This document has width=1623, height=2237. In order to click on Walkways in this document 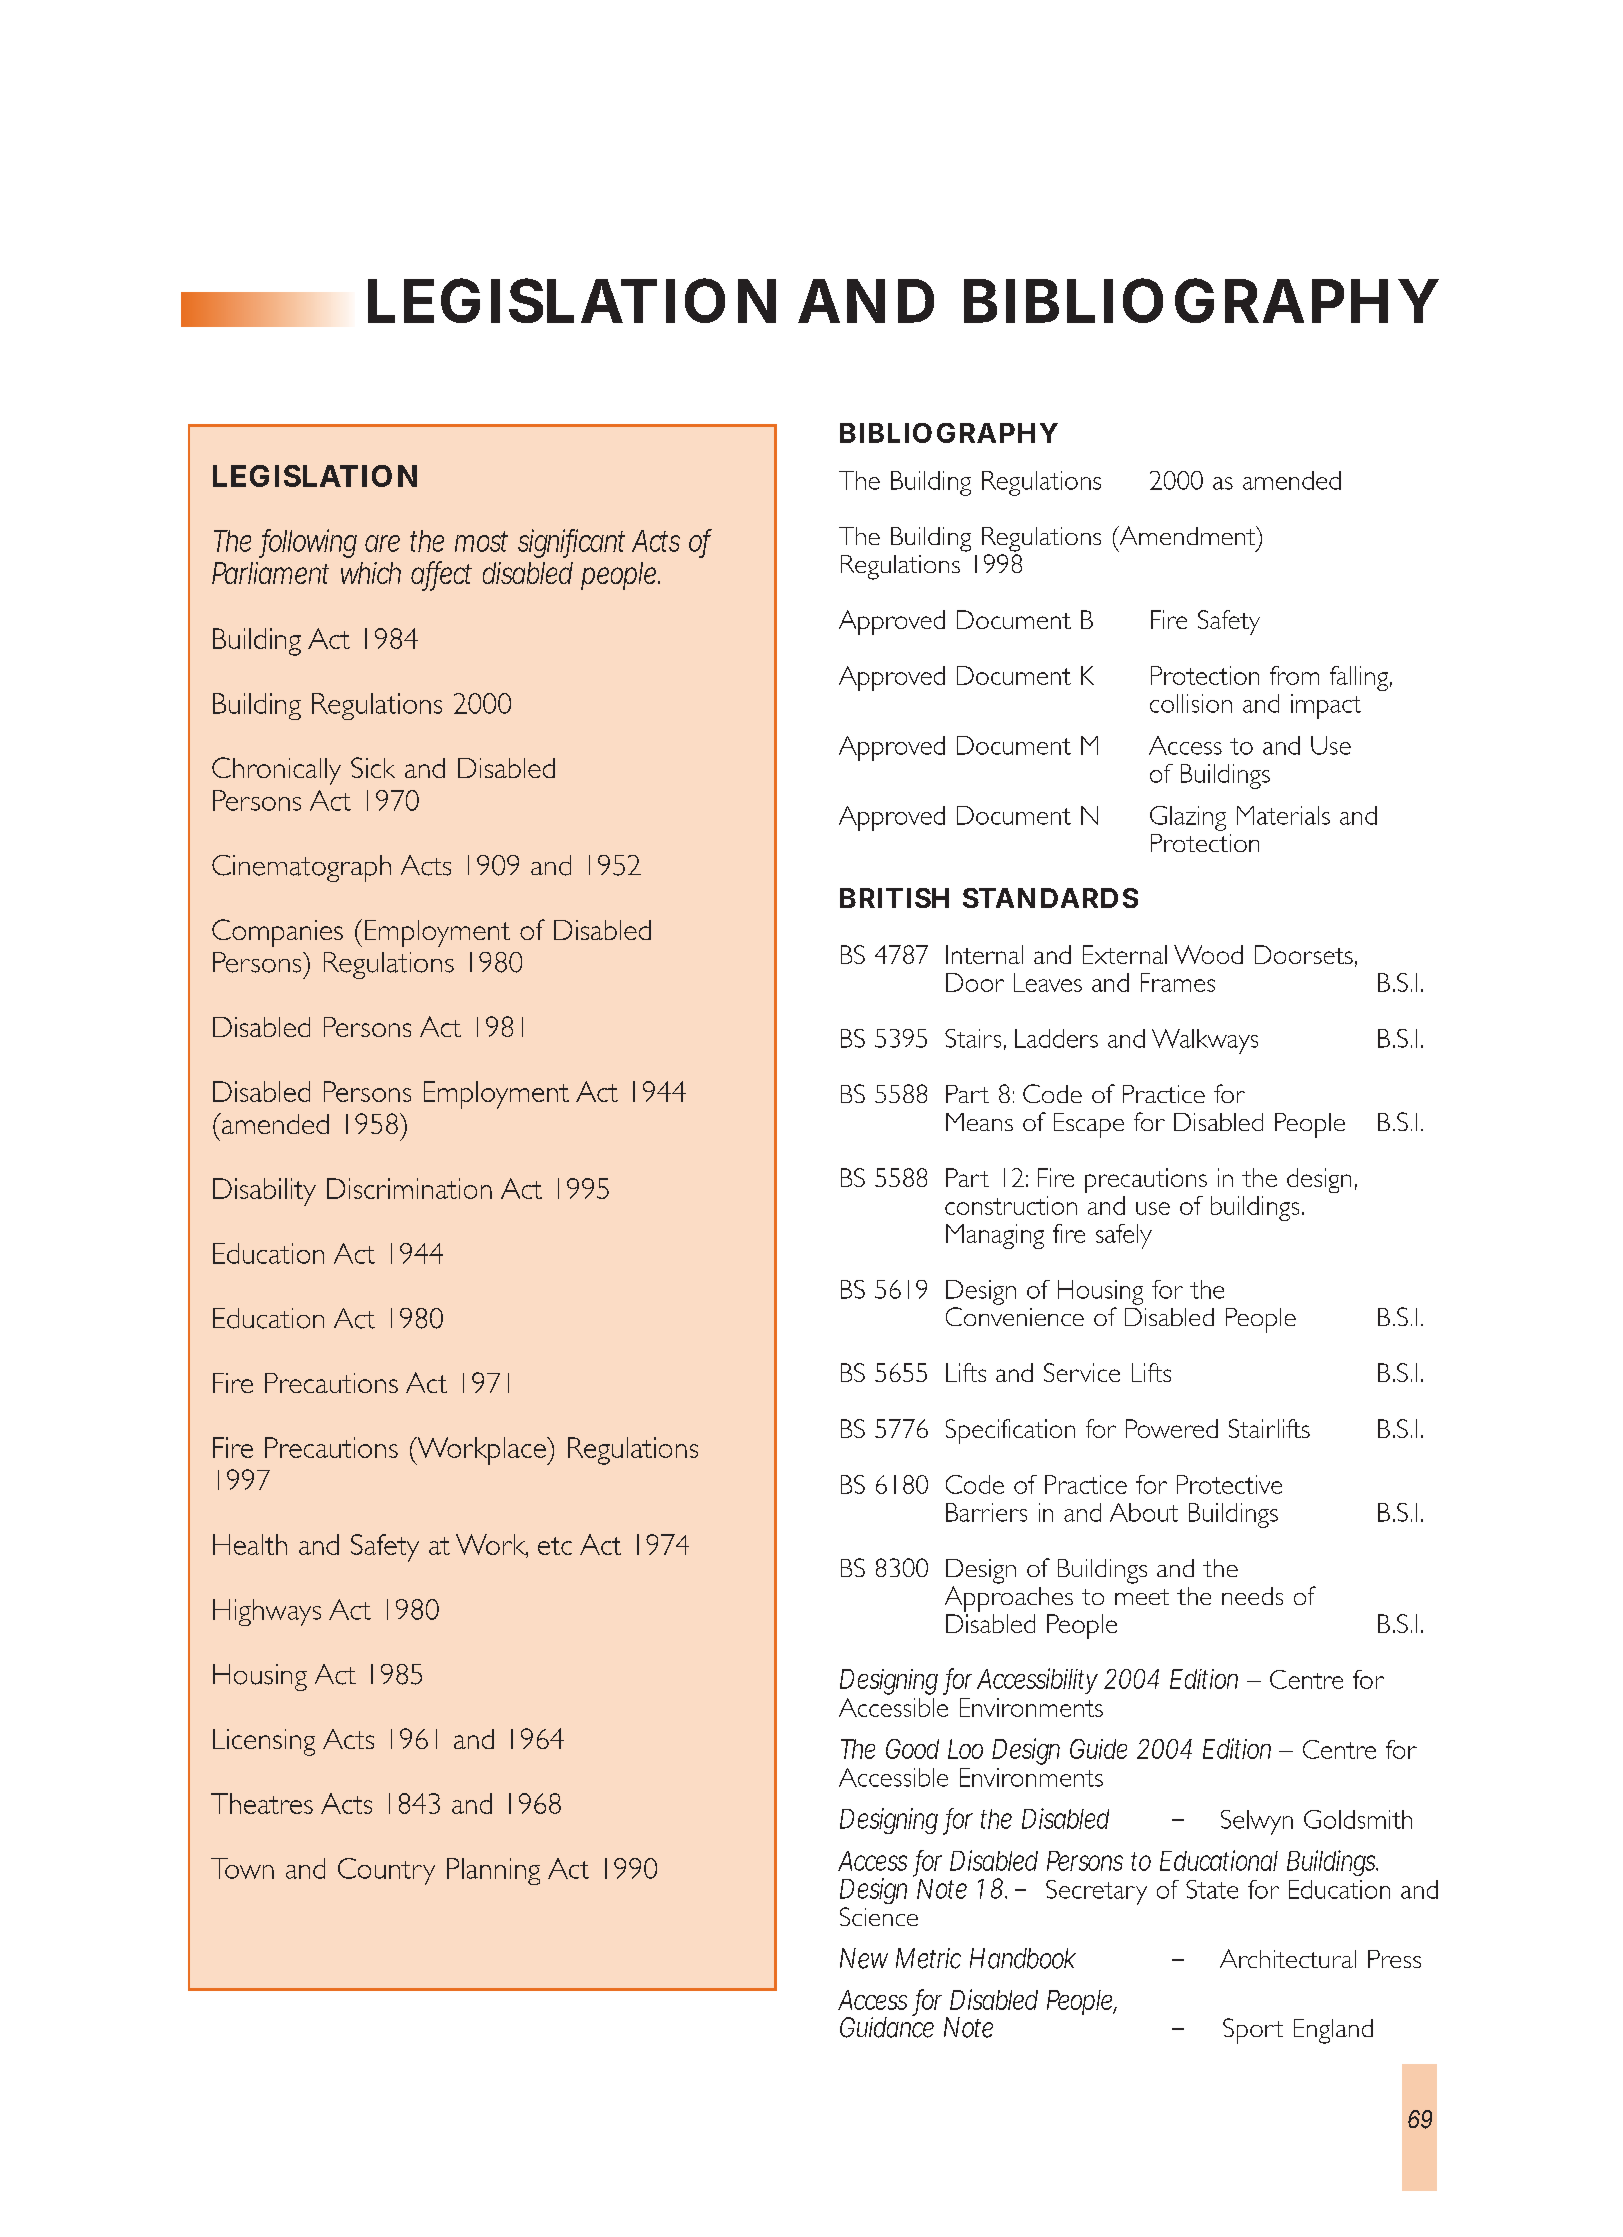, I will do `click(1205, 1041)`.
